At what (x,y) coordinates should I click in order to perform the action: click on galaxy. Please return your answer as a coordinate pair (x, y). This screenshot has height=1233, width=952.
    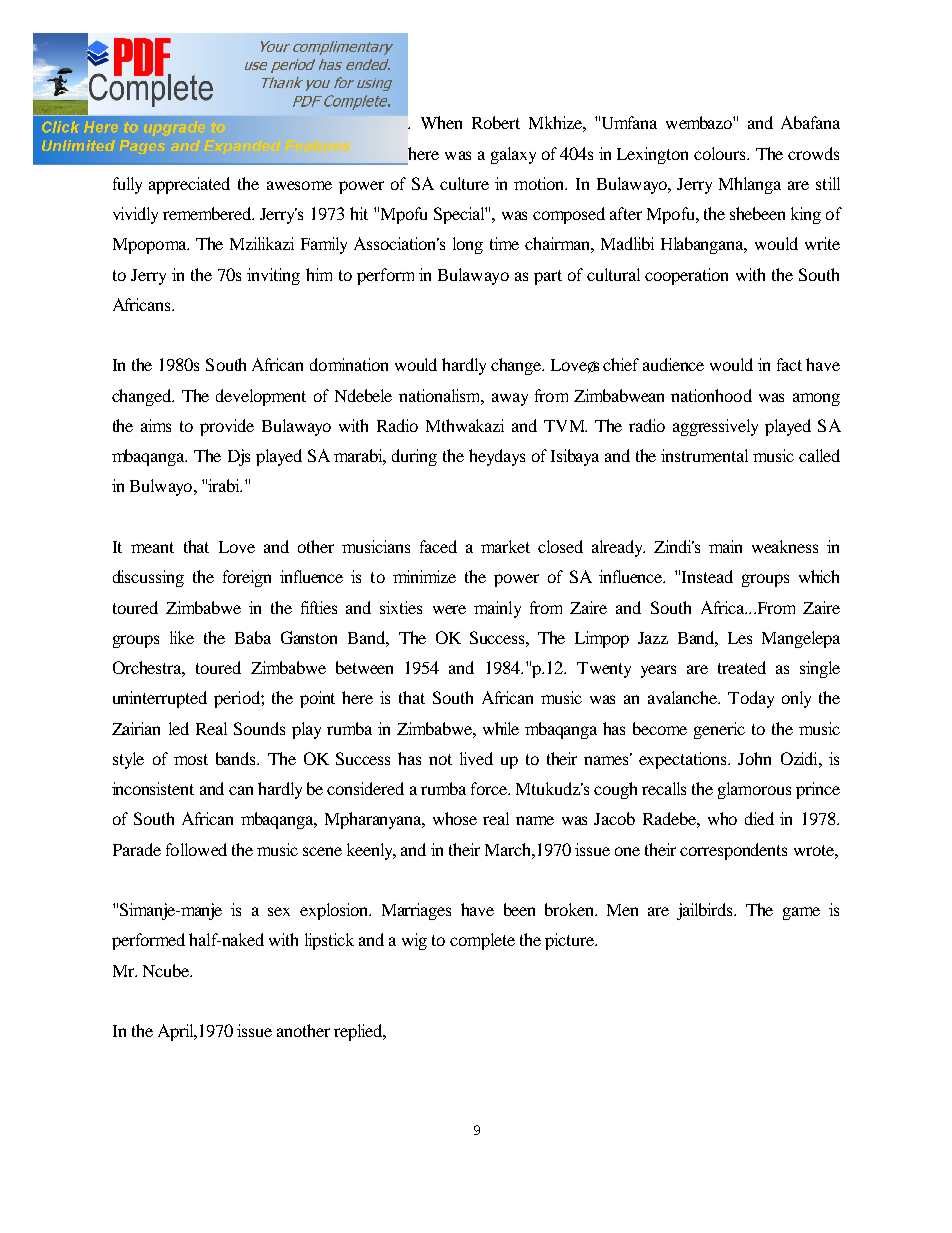
    Looking at the image, I should click on (513, 155).
